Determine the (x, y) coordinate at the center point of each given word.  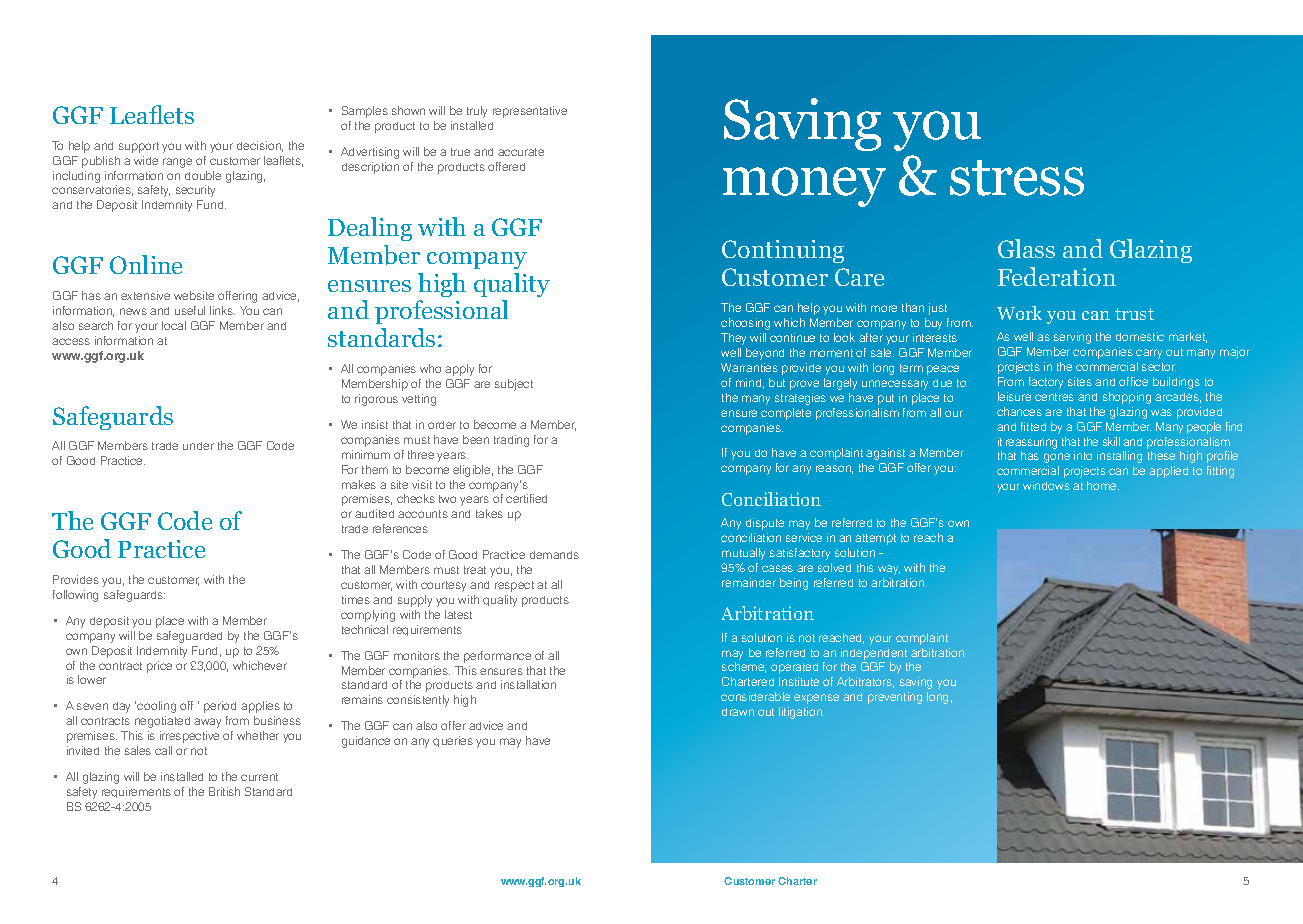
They (733, 339)
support (139, 147)
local (174, 325)
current (259, 777)
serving (1072, 338)
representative (530, 112)
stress (1017, 178)
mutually (743, 554)
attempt (875, 539)
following (75, 596)
